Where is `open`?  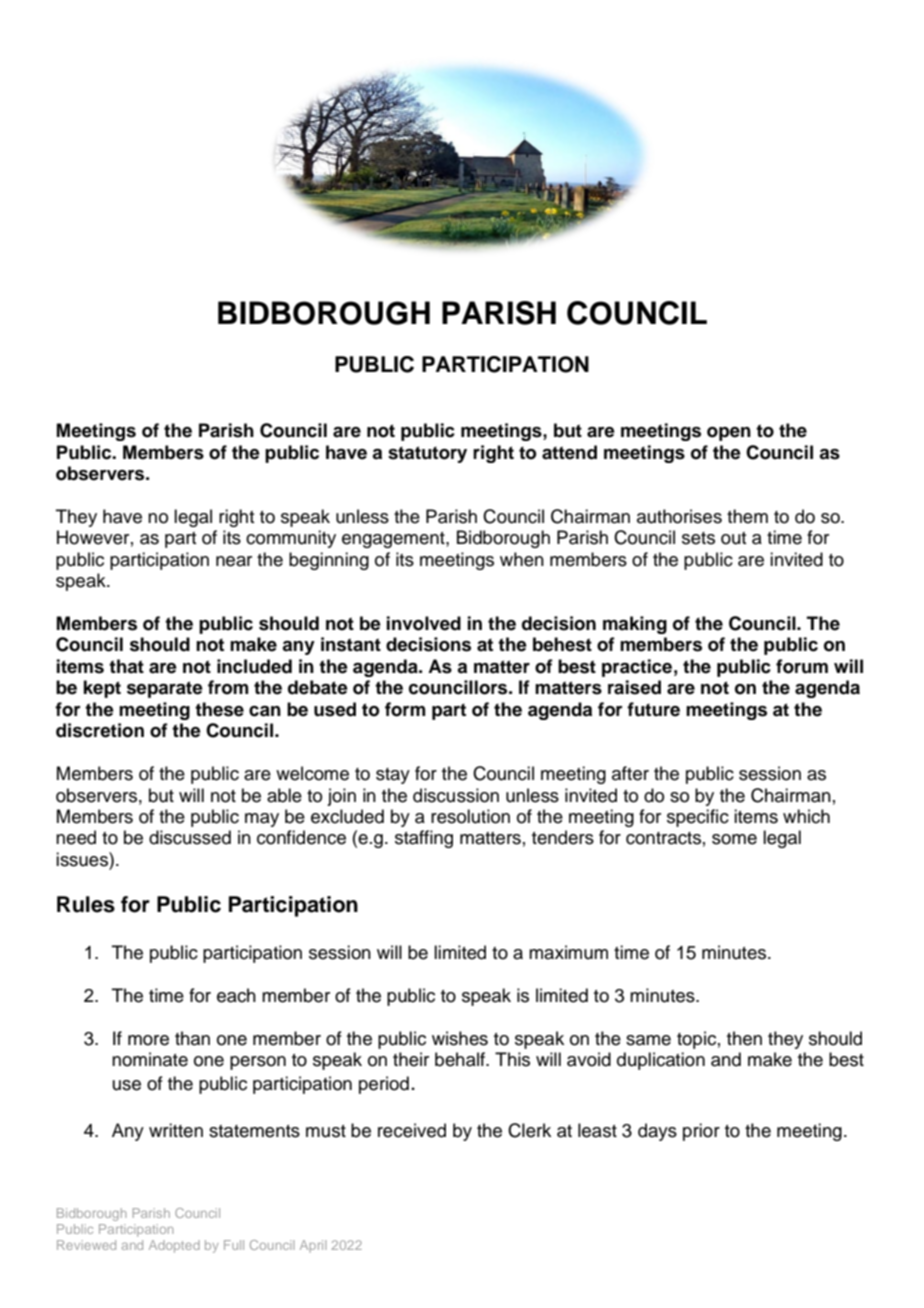
open is located at coordinates (729, 434).
